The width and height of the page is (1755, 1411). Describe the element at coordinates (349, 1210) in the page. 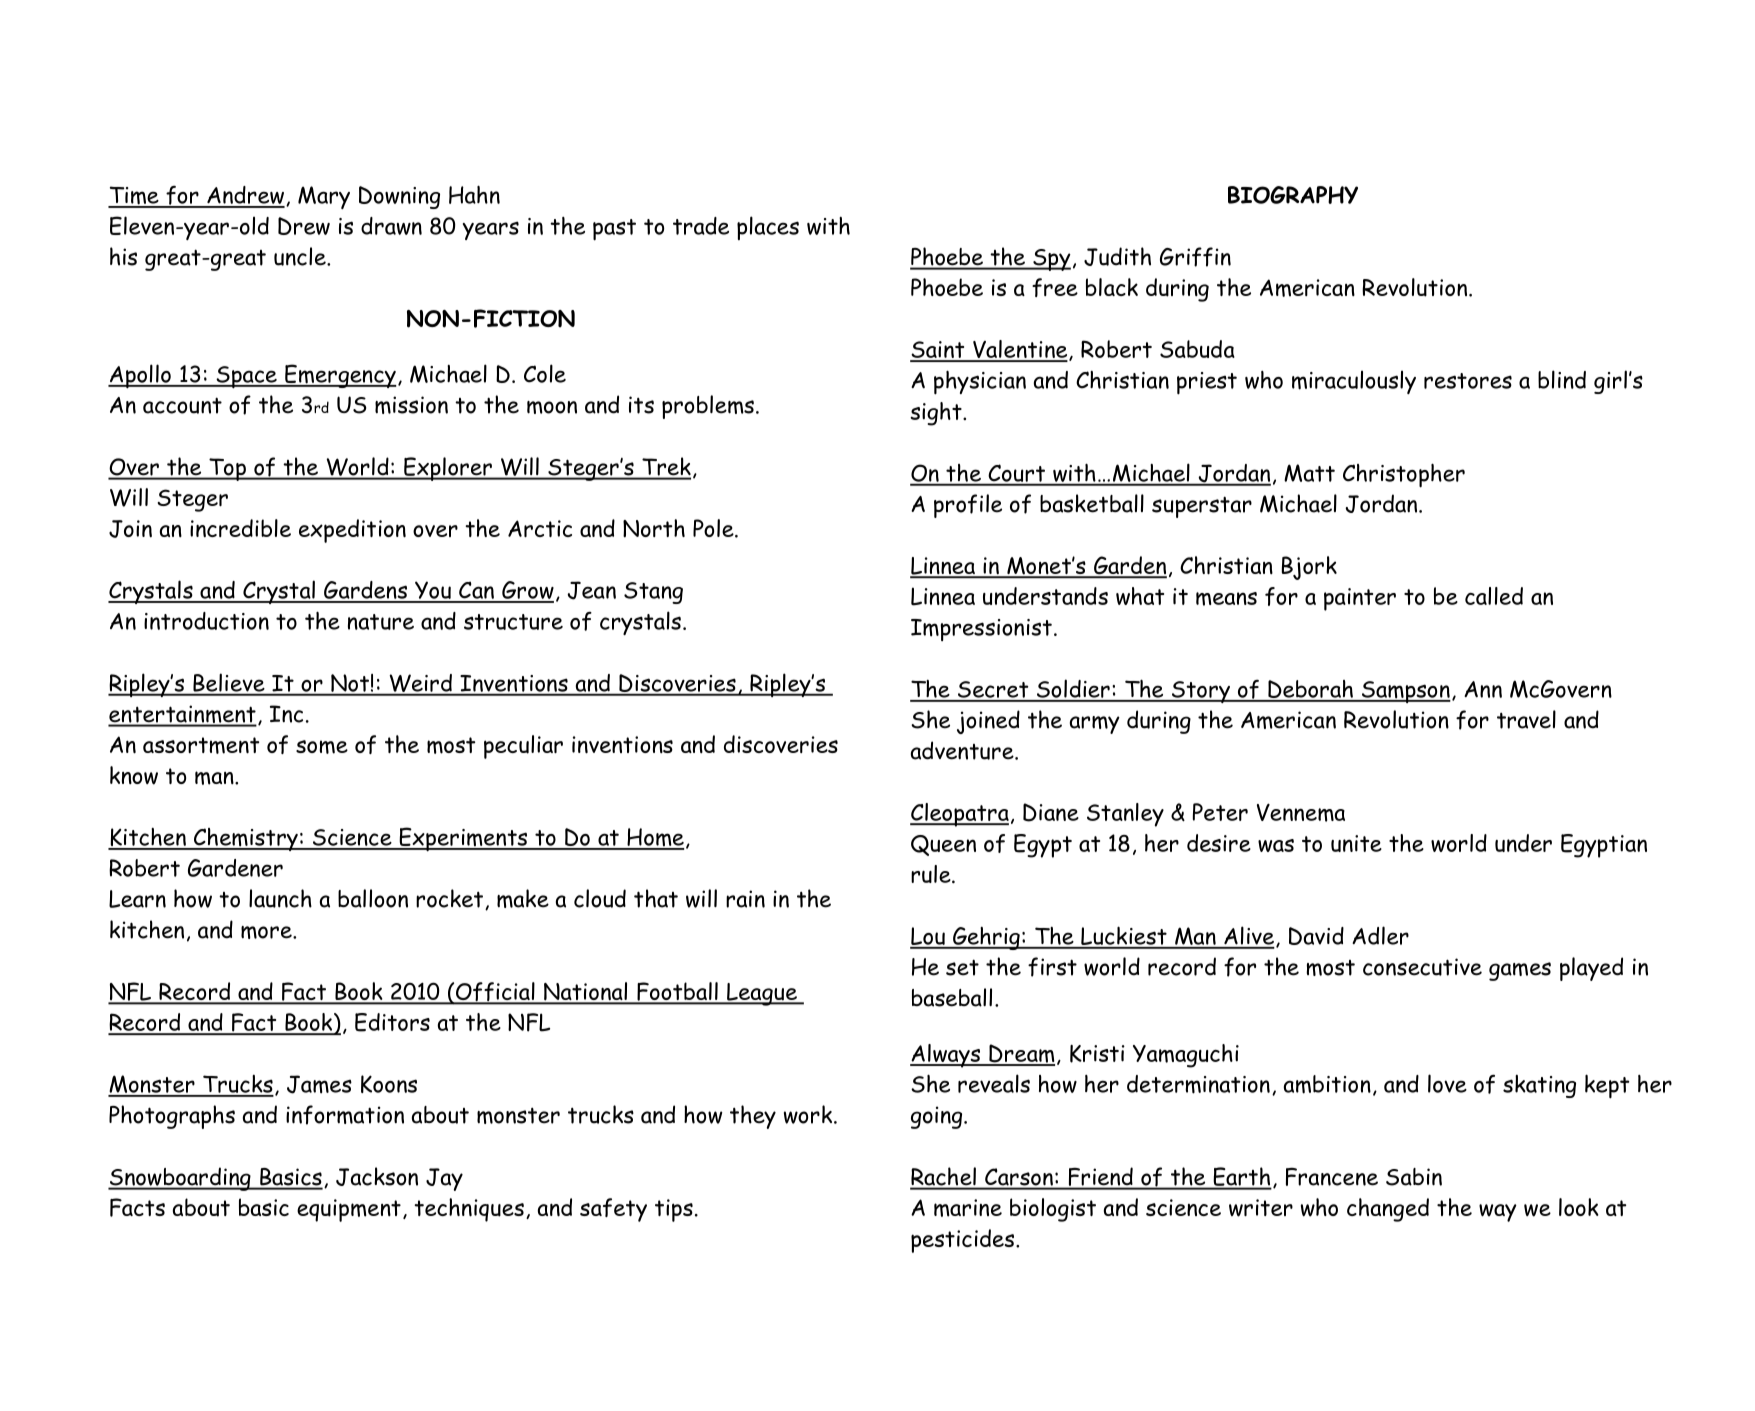

I see `equipment` at that location.
